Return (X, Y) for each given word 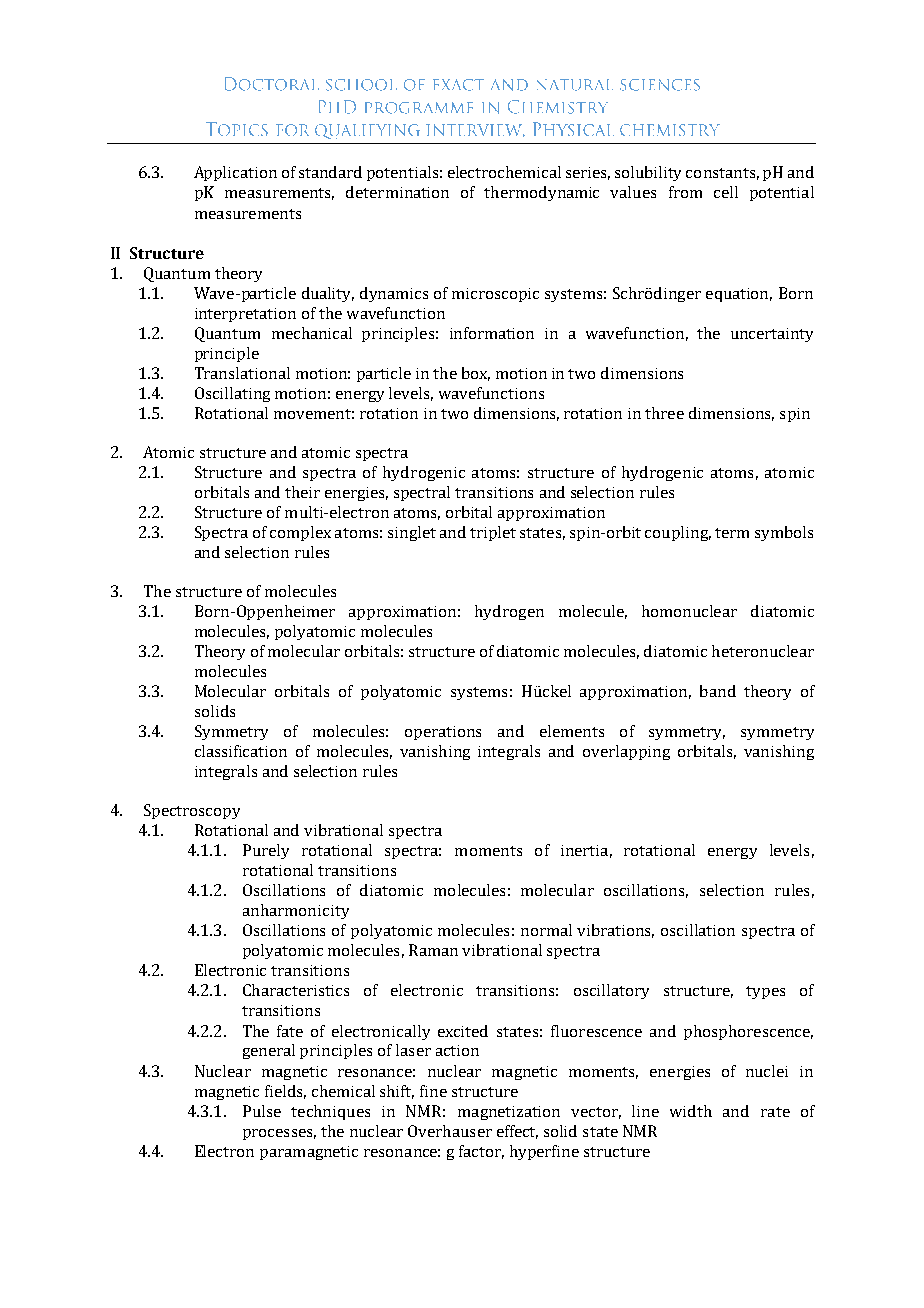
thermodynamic (541, 193)
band (718, 691)
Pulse (262, 1111)
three (664, 413)
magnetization (509, 1113)
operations (443, 733)
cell (726, 192)
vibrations (615, 931)
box (476, 374)
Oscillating (232, 394)
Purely (266, 851)
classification (241, 751)
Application (235, 173)
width (691, 1111)
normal (546, 930)
